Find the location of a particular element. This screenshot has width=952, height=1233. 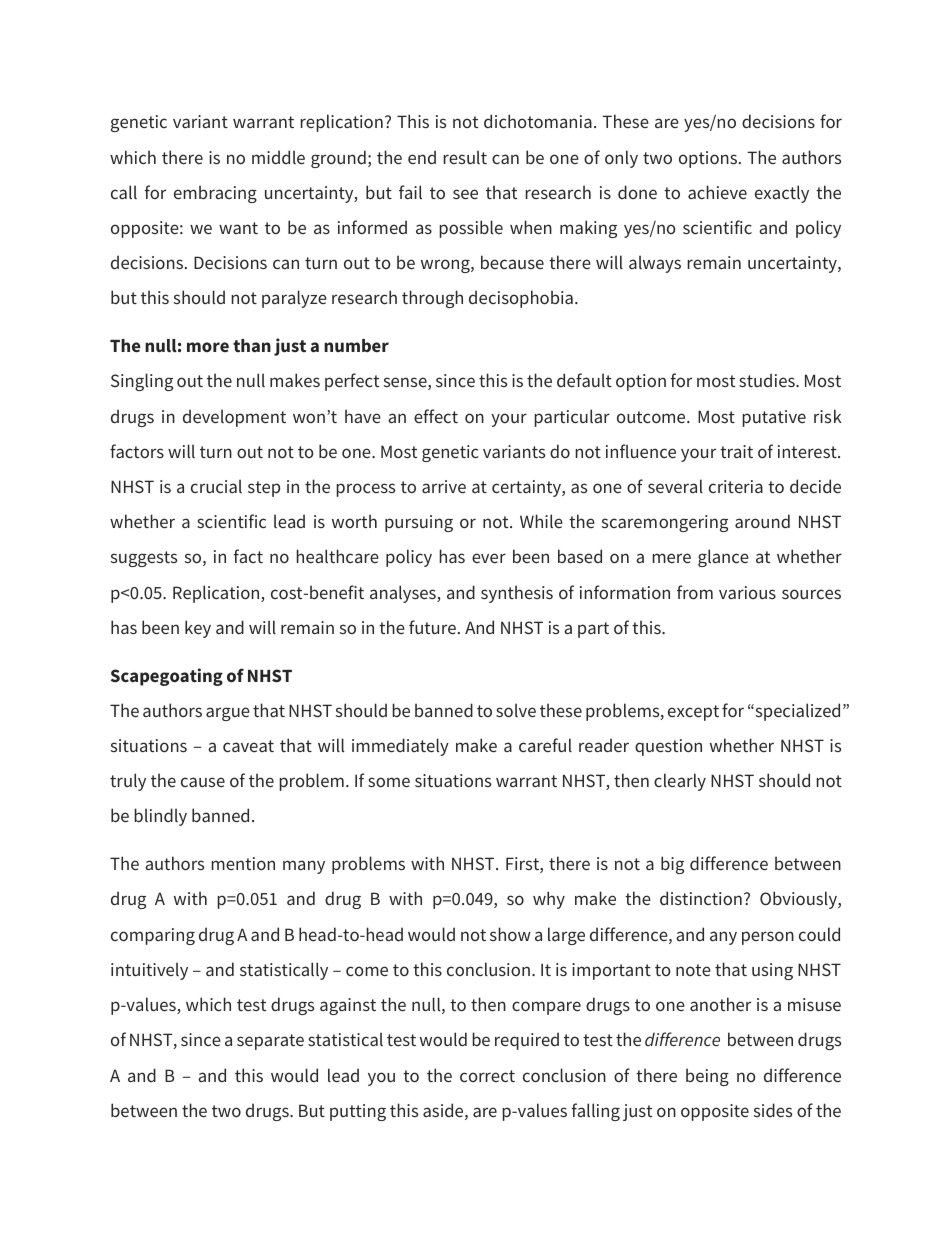

see is located at coordinates (465, 194).
